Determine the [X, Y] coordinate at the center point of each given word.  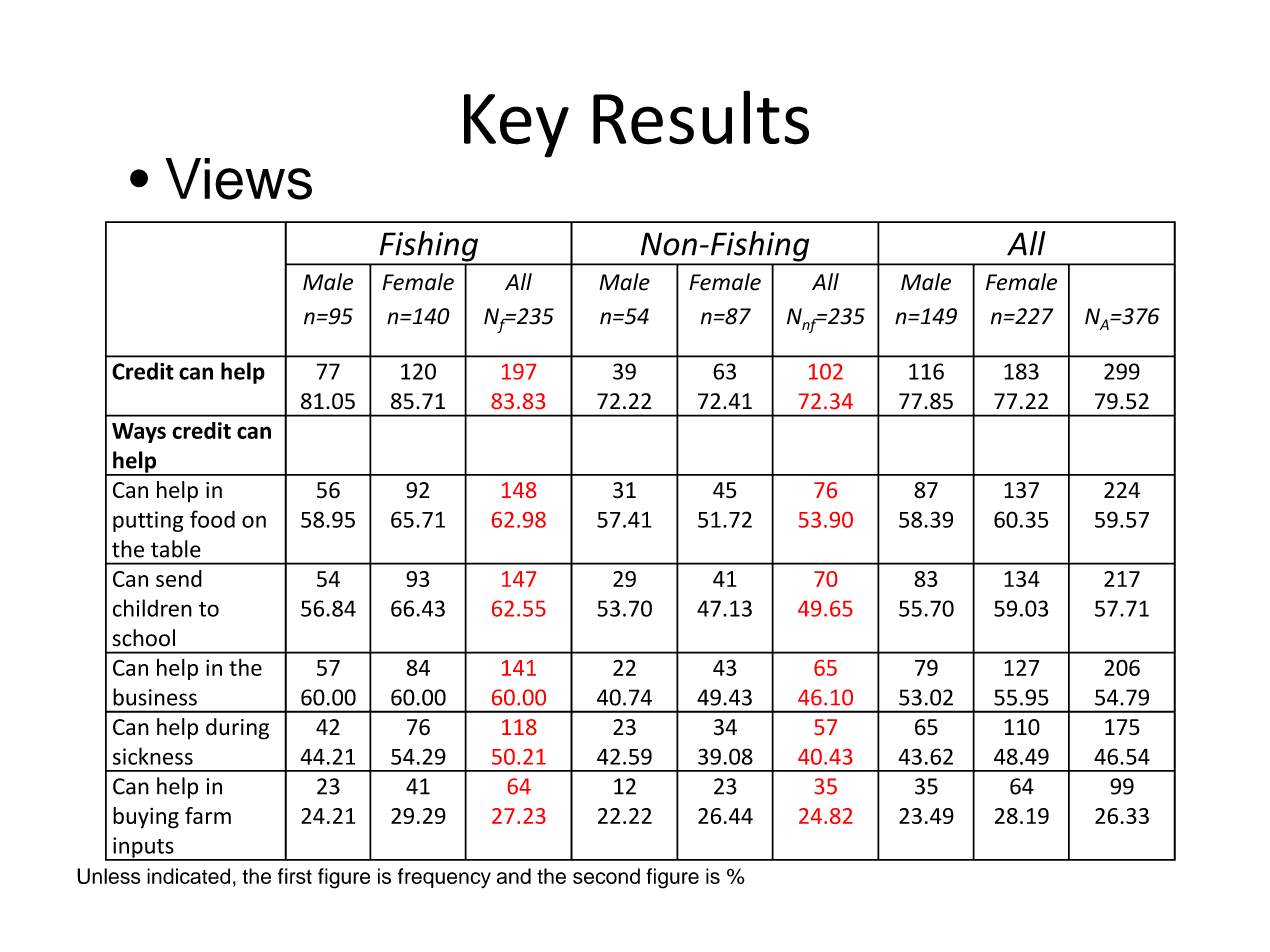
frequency [444, 878]
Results [701, 117]
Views [238, 179]
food [212, 519]
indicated [188, 876]
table [176, 549]
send [179, 578]
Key [516, 126]
